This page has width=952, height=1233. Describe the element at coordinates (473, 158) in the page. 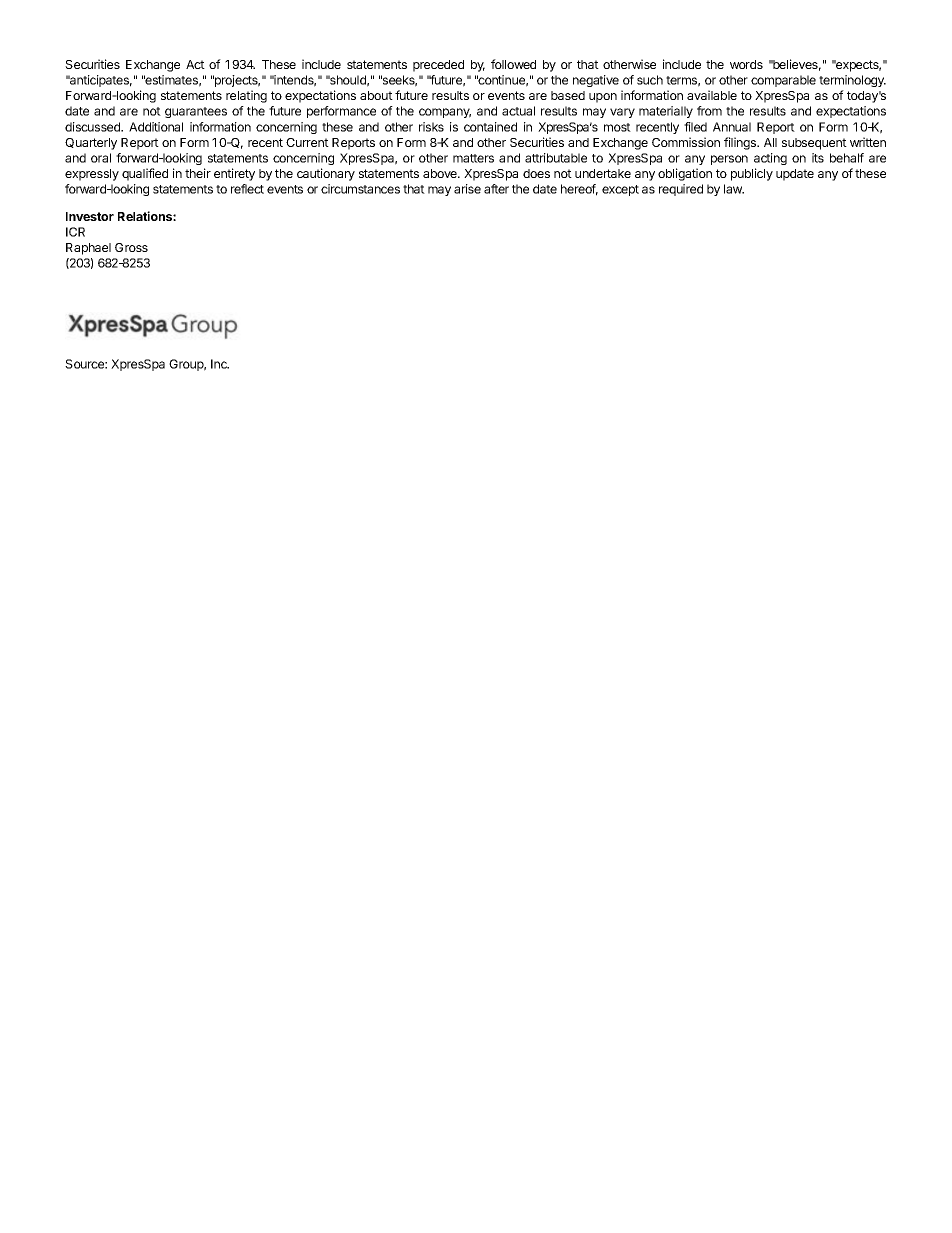

I see `matters` at that location.
